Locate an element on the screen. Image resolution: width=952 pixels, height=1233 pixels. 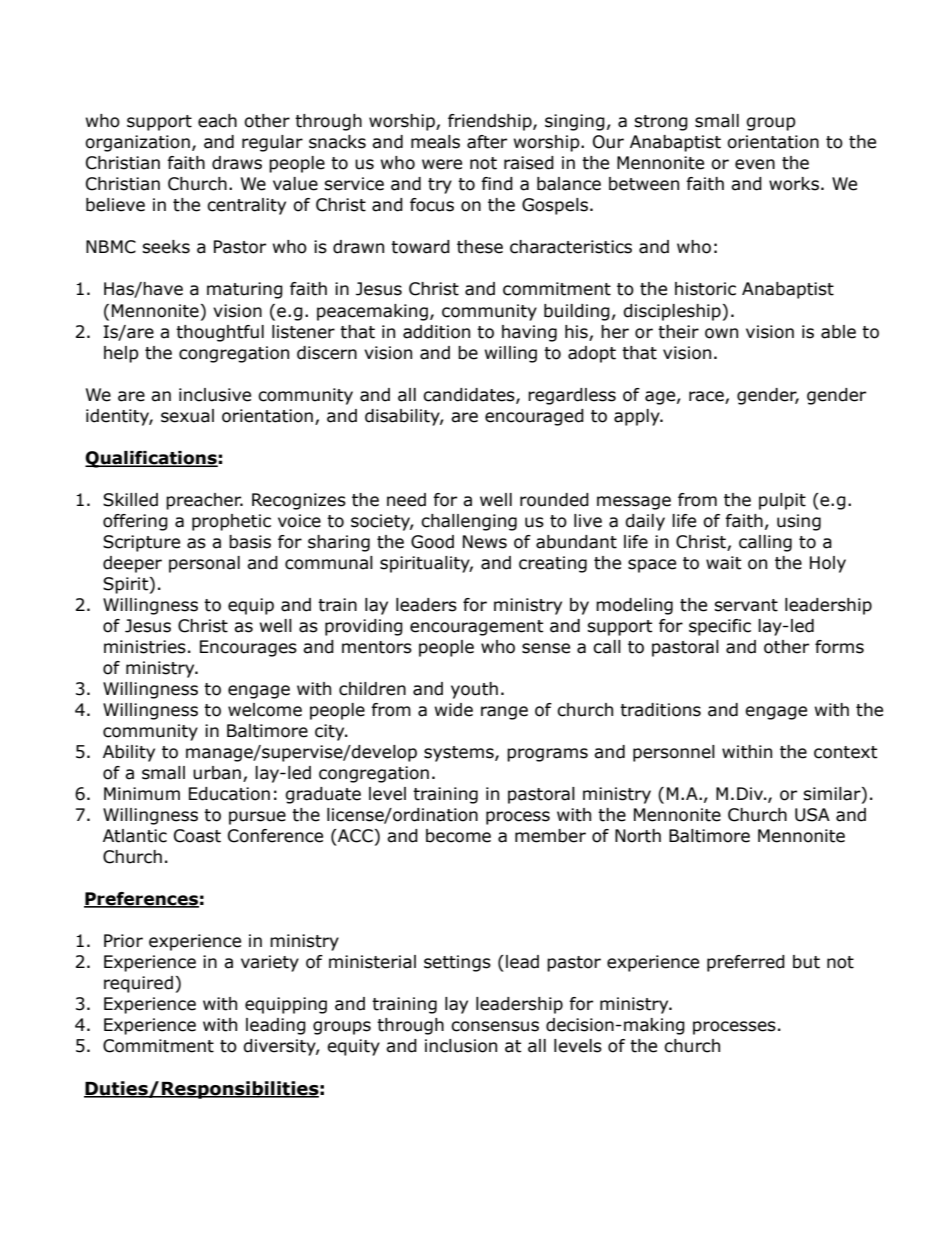
after is located at coordinates (487, 142).
